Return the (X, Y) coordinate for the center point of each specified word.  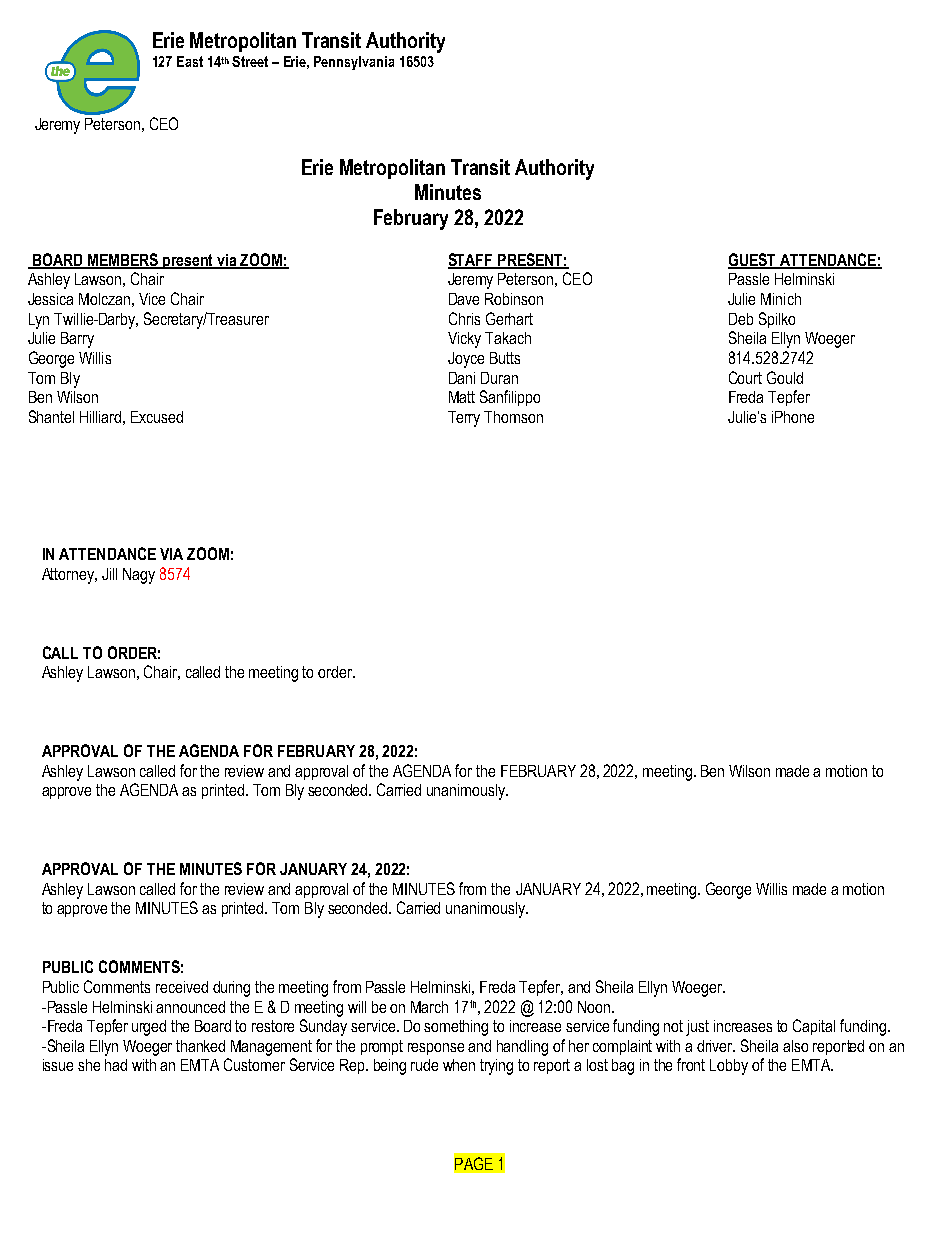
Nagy (139, 576)
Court (745, 377)
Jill (109, 574)
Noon (594, 1007)
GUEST (753, 260)
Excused (157, 417)
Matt (462, 397)
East (190, 61)
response (436, 1049)
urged (149, 1028)
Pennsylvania (354, 63)
